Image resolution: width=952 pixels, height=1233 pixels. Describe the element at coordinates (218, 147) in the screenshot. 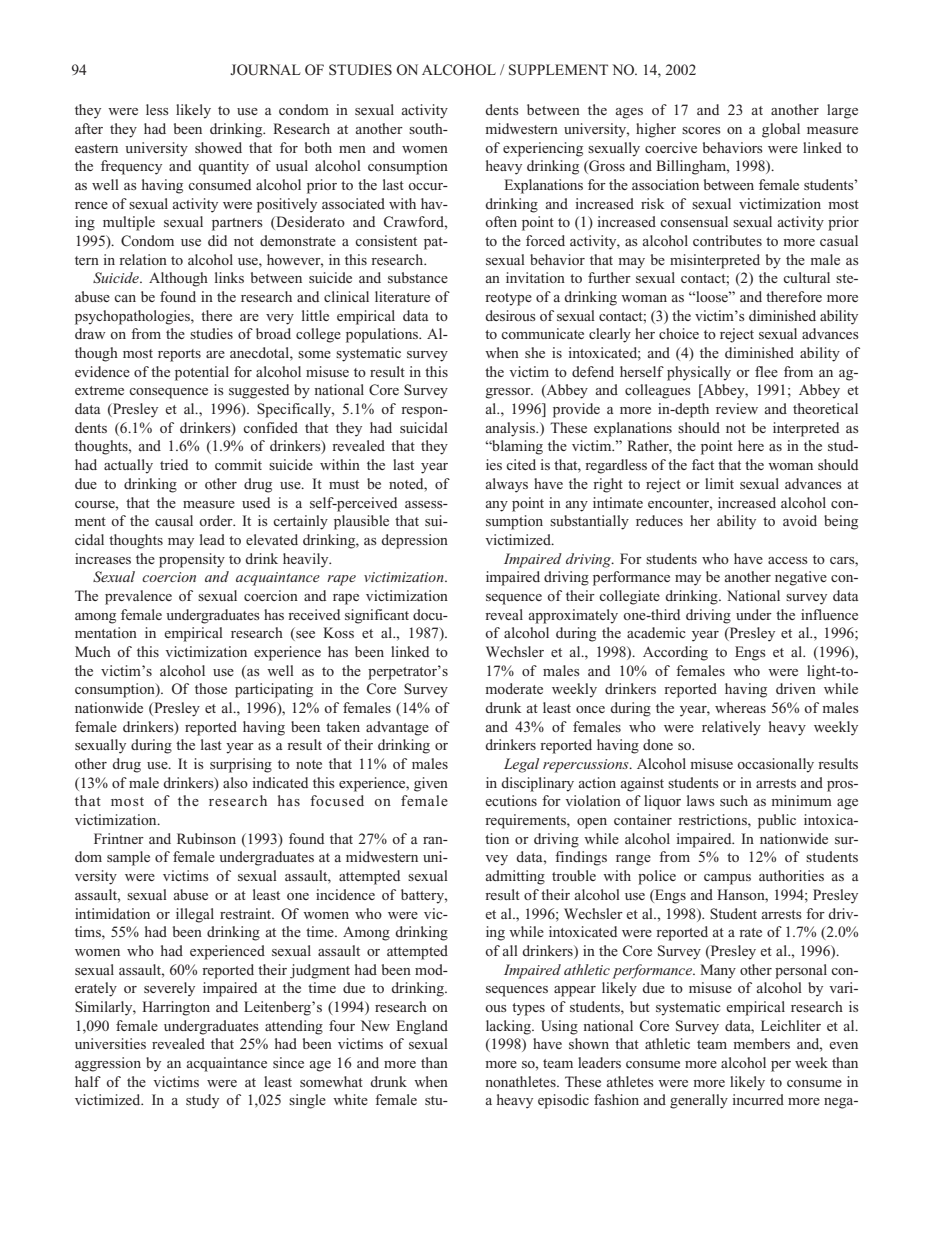

I see `showed` at that location.
